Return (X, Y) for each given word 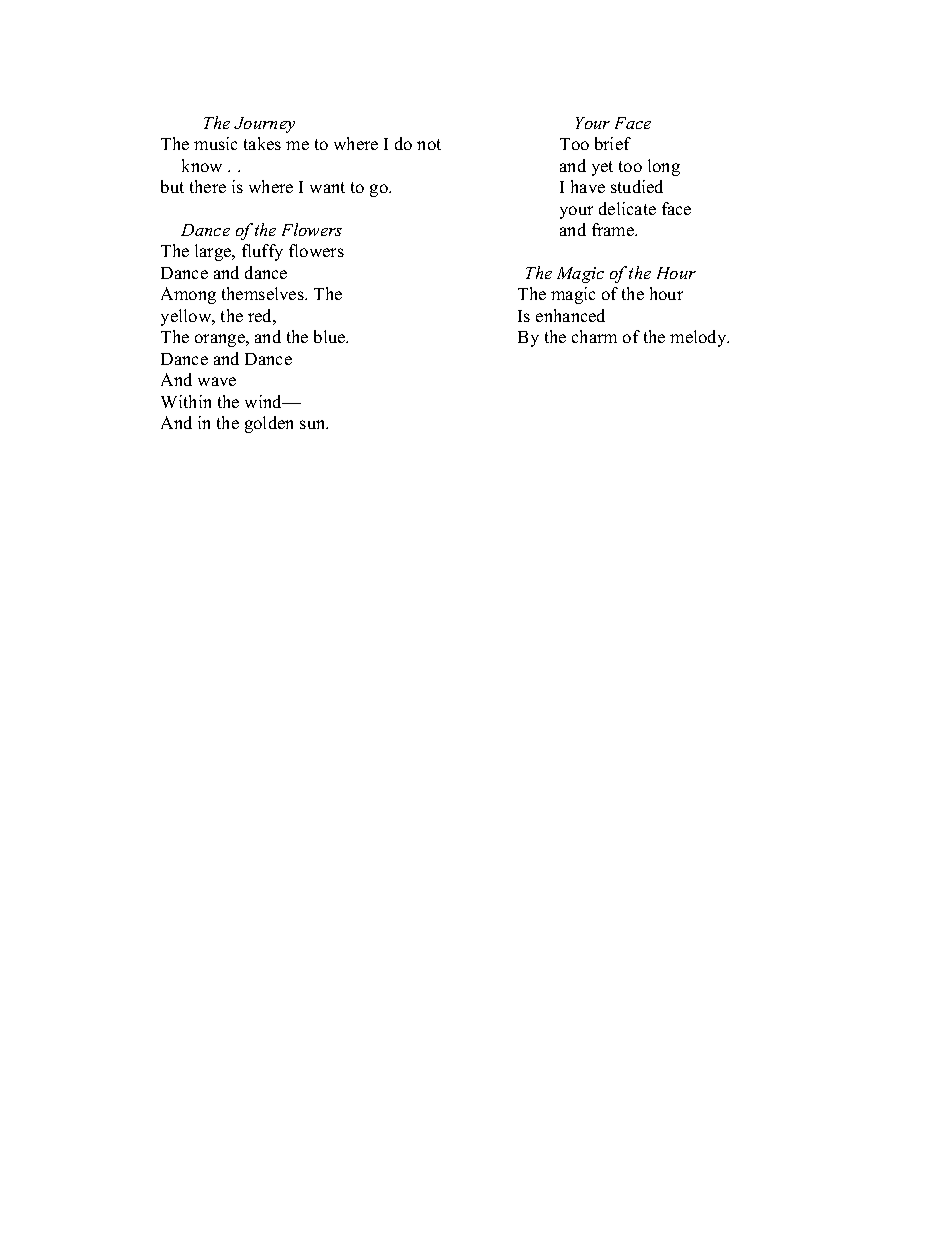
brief (613, 143)
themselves (264, 293)
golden (269, 424)
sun (314, 424)
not (429, 144)
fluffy (262, 252)
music (215, 143)
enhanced (570, 315)
